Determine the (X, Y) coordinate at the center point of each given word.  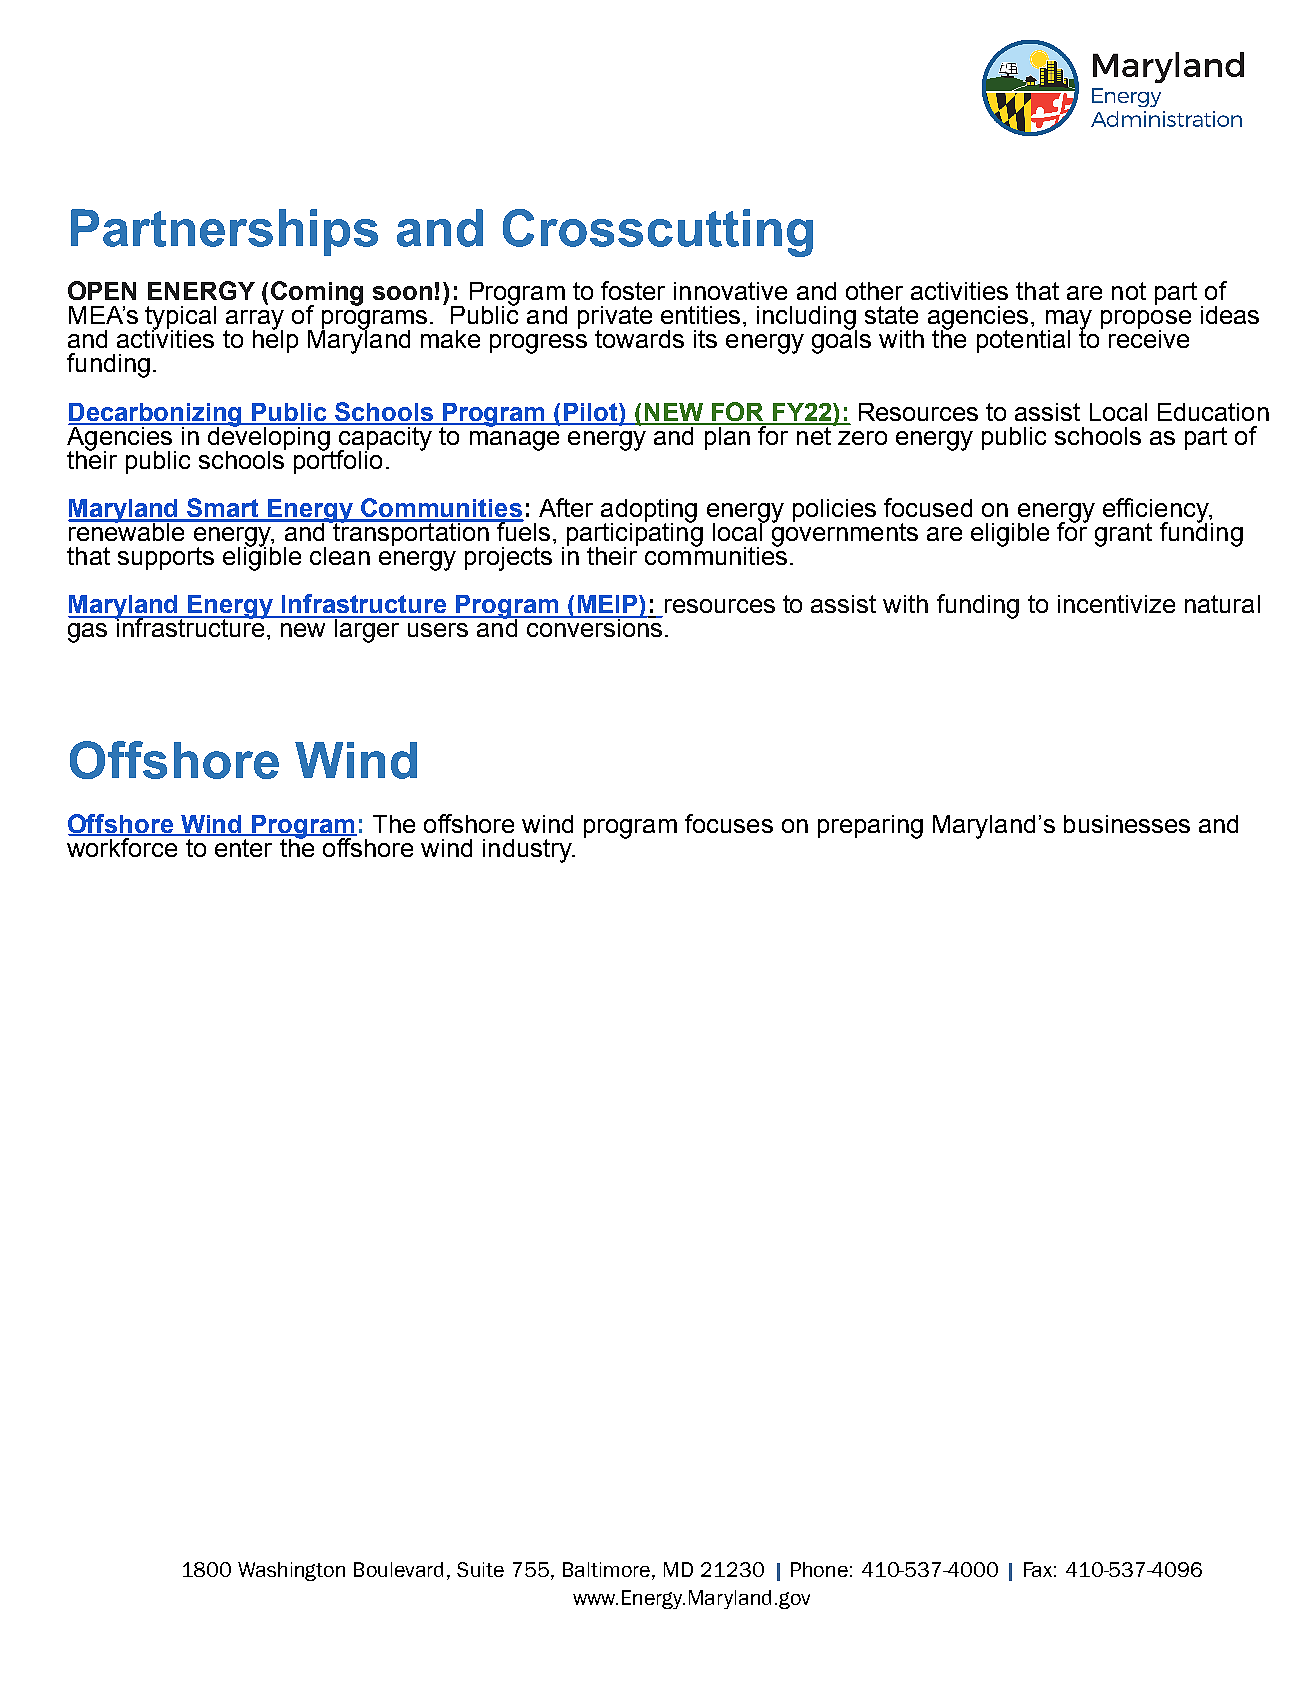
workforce (123, 846)
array (254, 321)
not (1129, 291)
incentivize (1116, 604)
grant (1123, 535)
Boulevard (398, 1569)
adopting (649, 512)
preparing (870, 827)
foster (633, 290)
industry (528, 851)
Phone (819, 1569)
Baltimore (606, 1569)
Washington (291, 1571)
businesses (1127, 824)
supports (166, 558)
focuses (729, 823)
